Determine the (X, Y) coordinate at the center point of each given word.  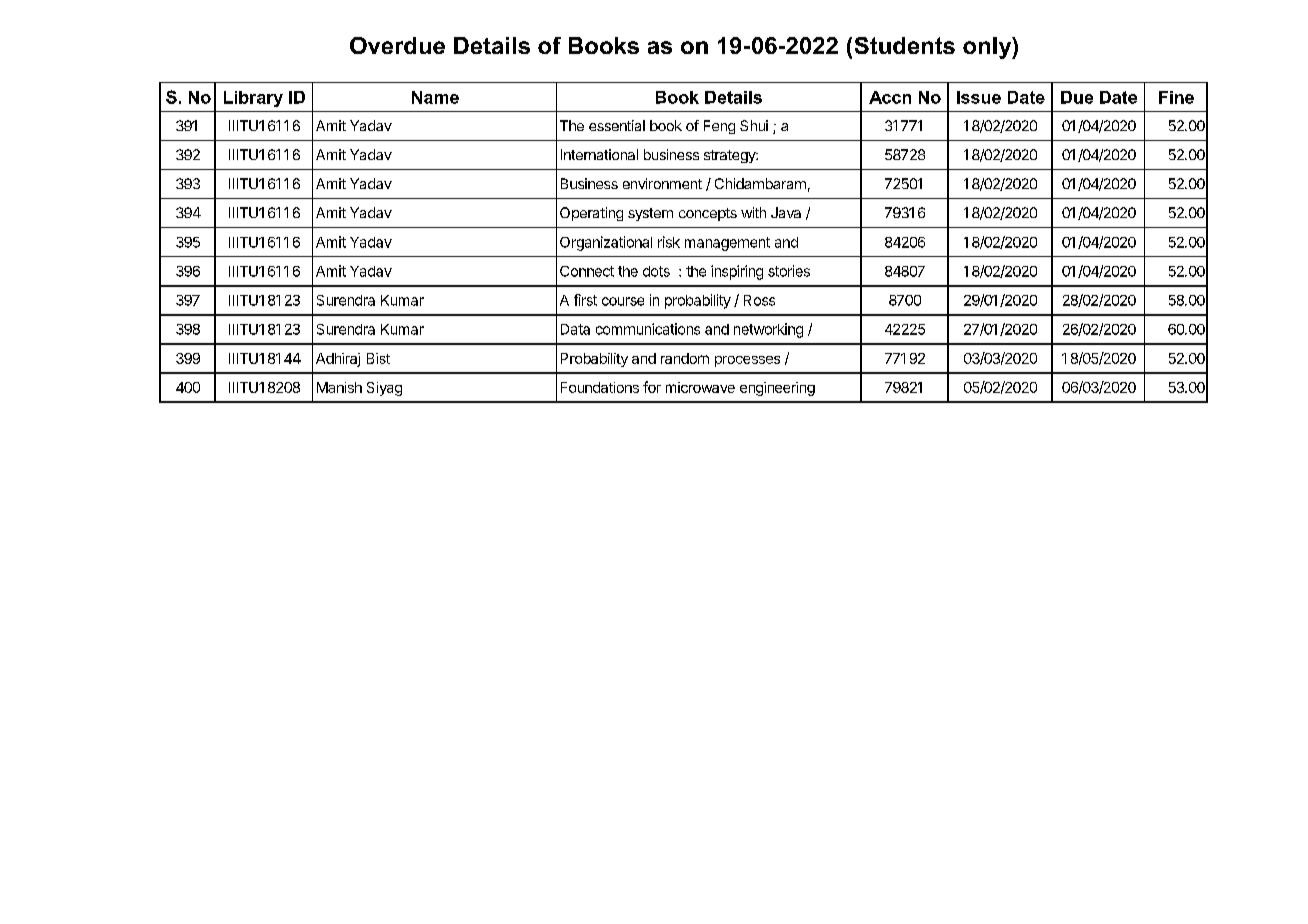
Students (905, 45)
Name (435, 97)
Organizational (606, 243)
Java (786, 212)
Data (575, 329)
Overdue (397, 45)
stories (789, 271)
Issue (979, 97)
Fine (1176, 97)
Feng (719, 127)
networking (768, 330)
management (727, 244)
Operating (591, 214)
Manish (339, 387)
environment (662, 183)
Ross (759, 300)
